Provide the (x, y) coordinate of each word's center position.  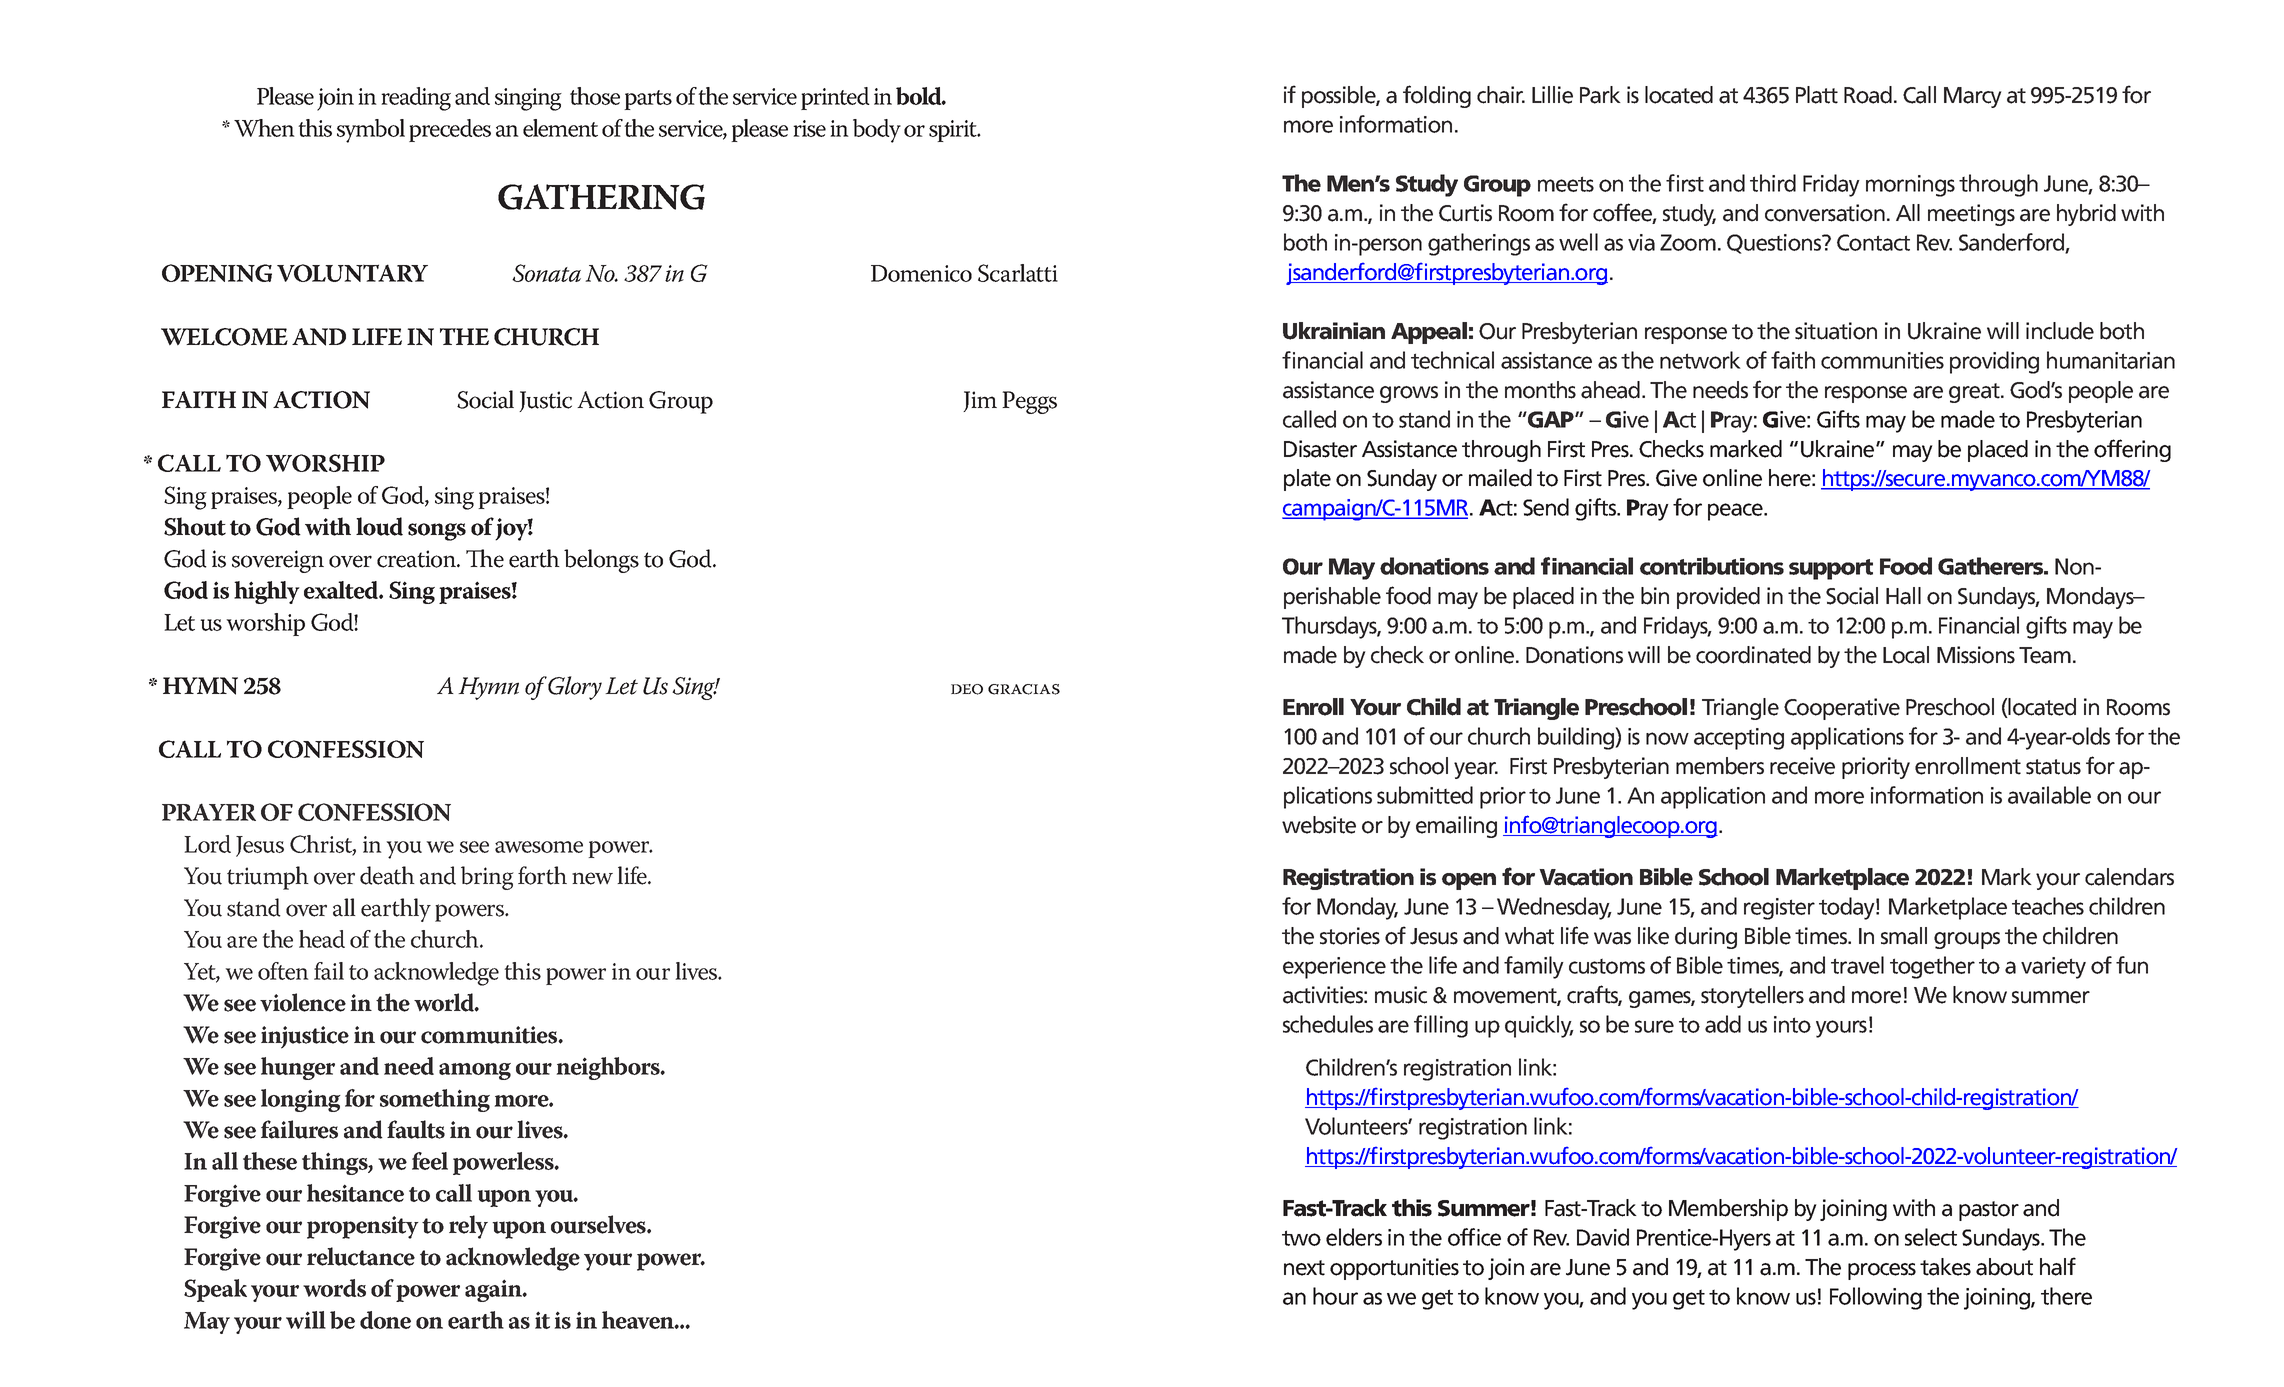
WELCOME (224, 337)
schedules (1328, 1024)
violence (303, 1002)
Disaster (1320, 449)
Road (1868, 95)
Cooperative (1842, 709)
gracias (1024, 689)
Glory (575, 688)
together (1932, 967)
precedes (450, 130)
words (334, 1288)
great (1975, 393)
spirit (954, 131)
